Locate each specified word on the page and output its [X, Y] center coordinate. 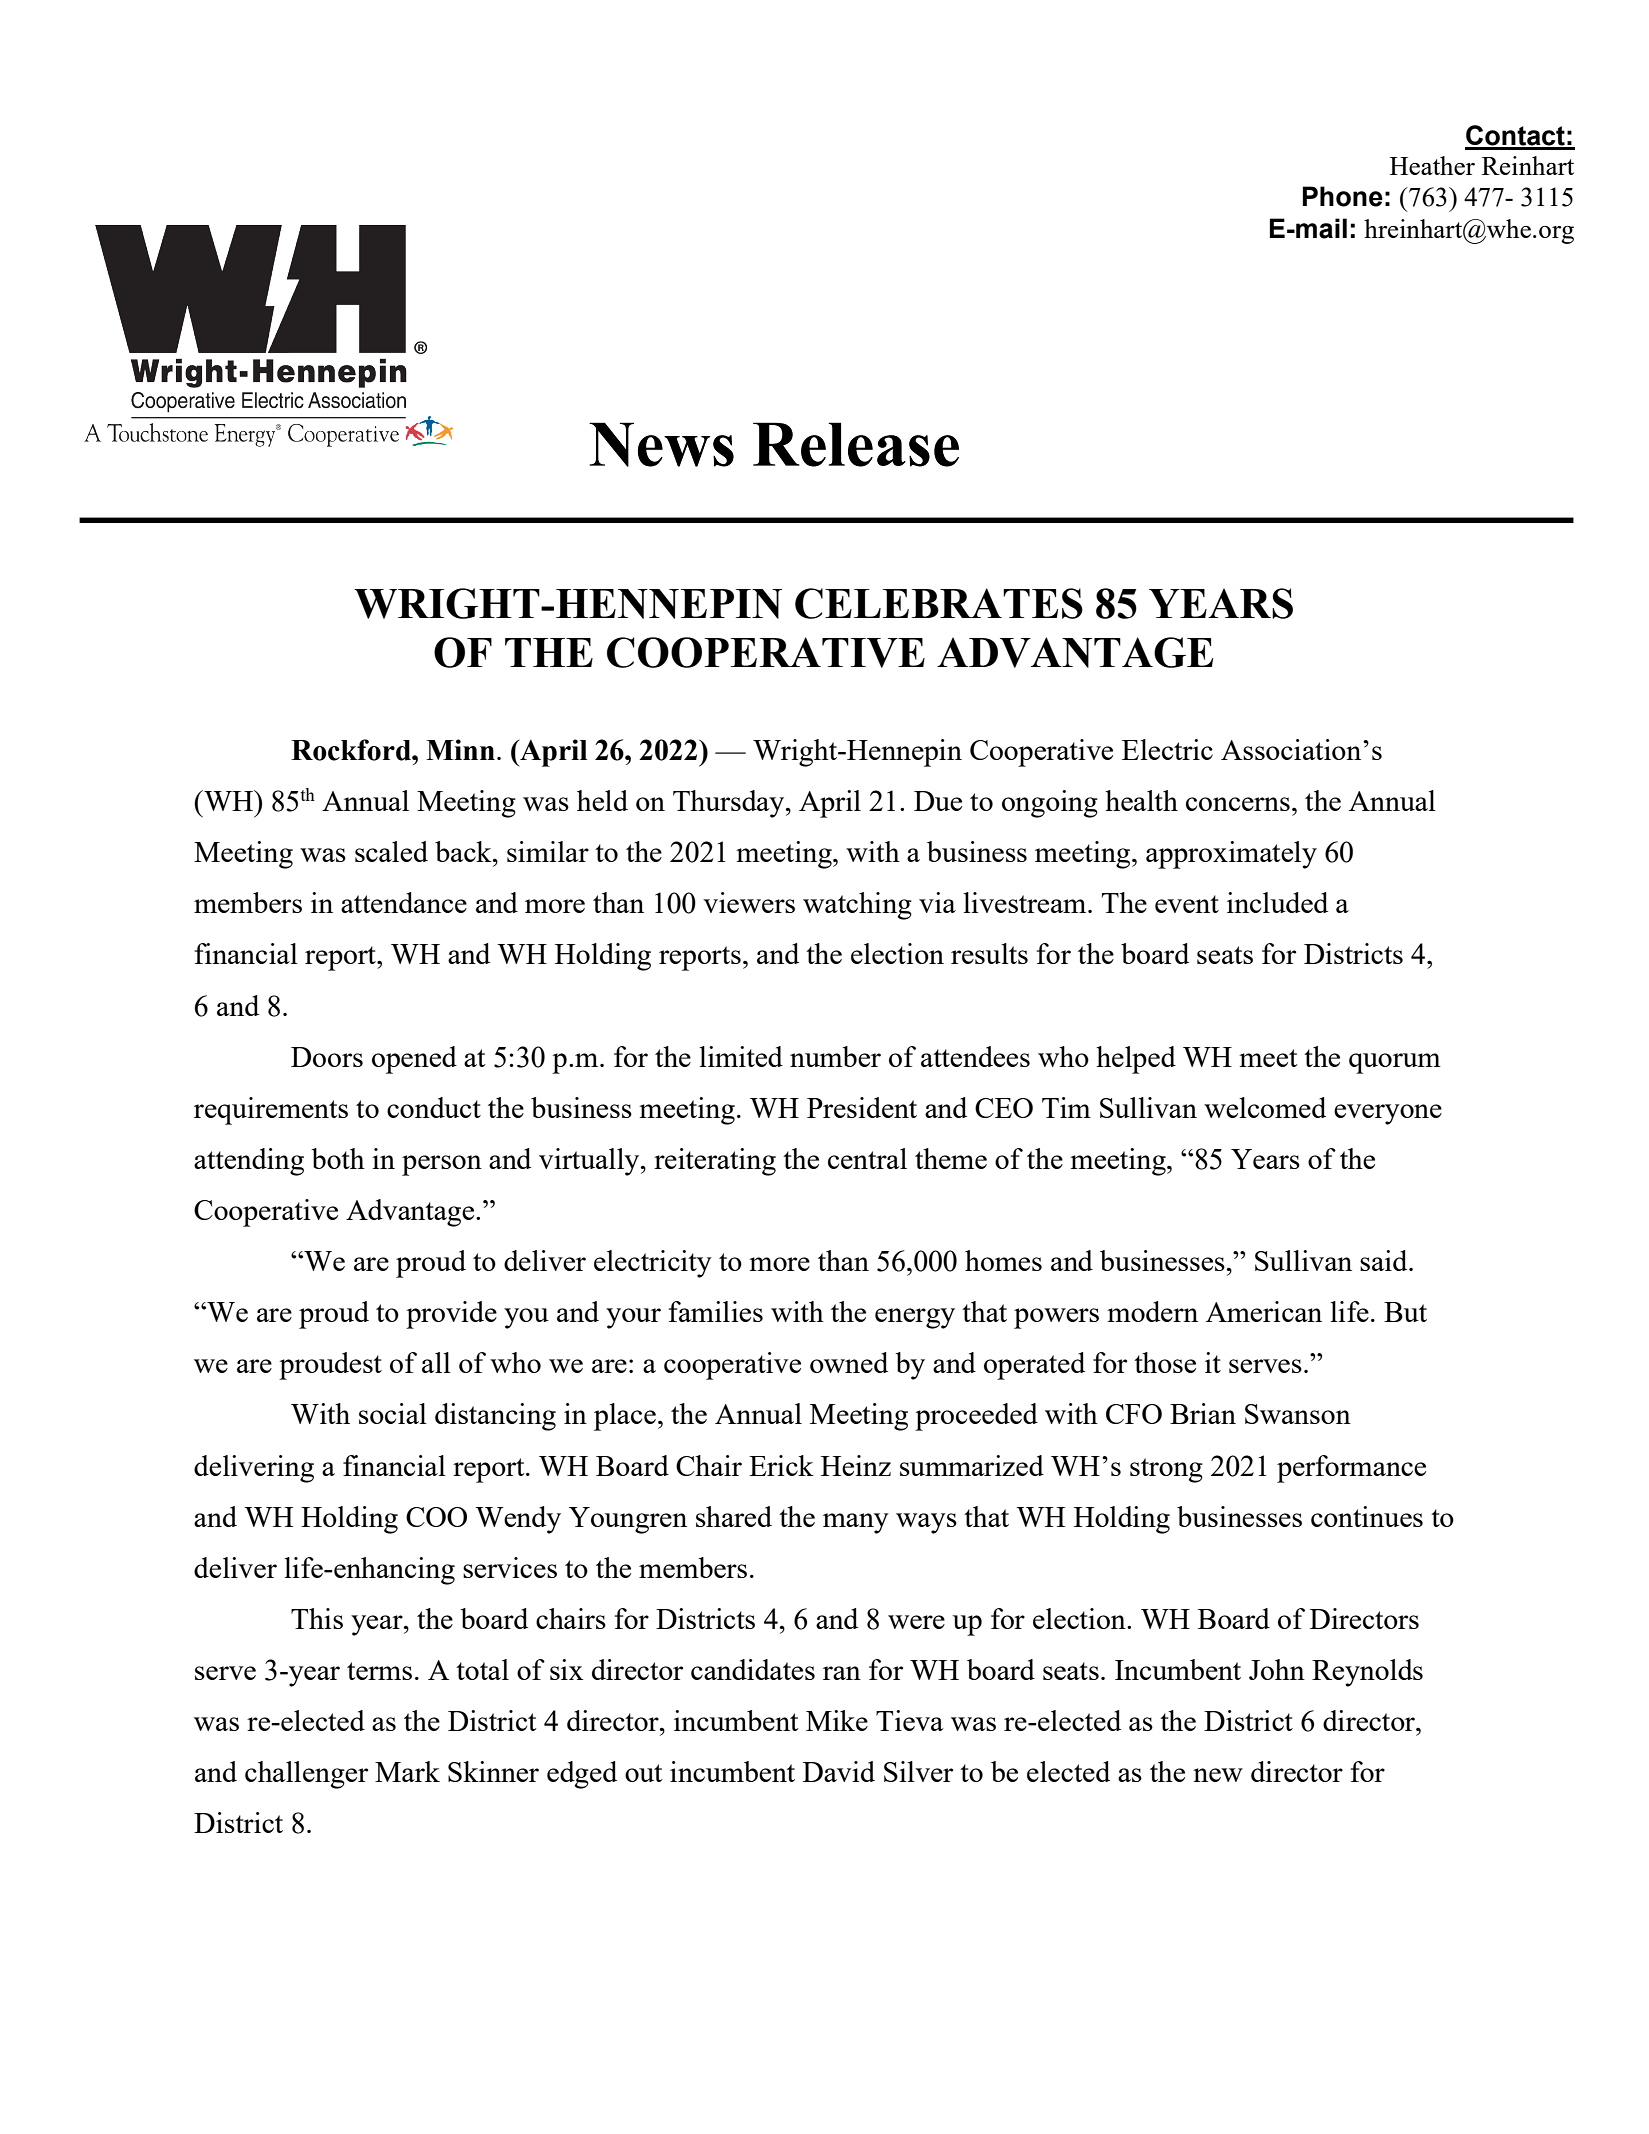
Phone [1343, 196]
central [867, 1158]
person [442, 1165]
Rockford [352, 750]
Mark [407, 1771]
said [1385, 1260]
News [661, 444]
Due [938, 801]
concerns [1238, 804]
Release [856, 444]
